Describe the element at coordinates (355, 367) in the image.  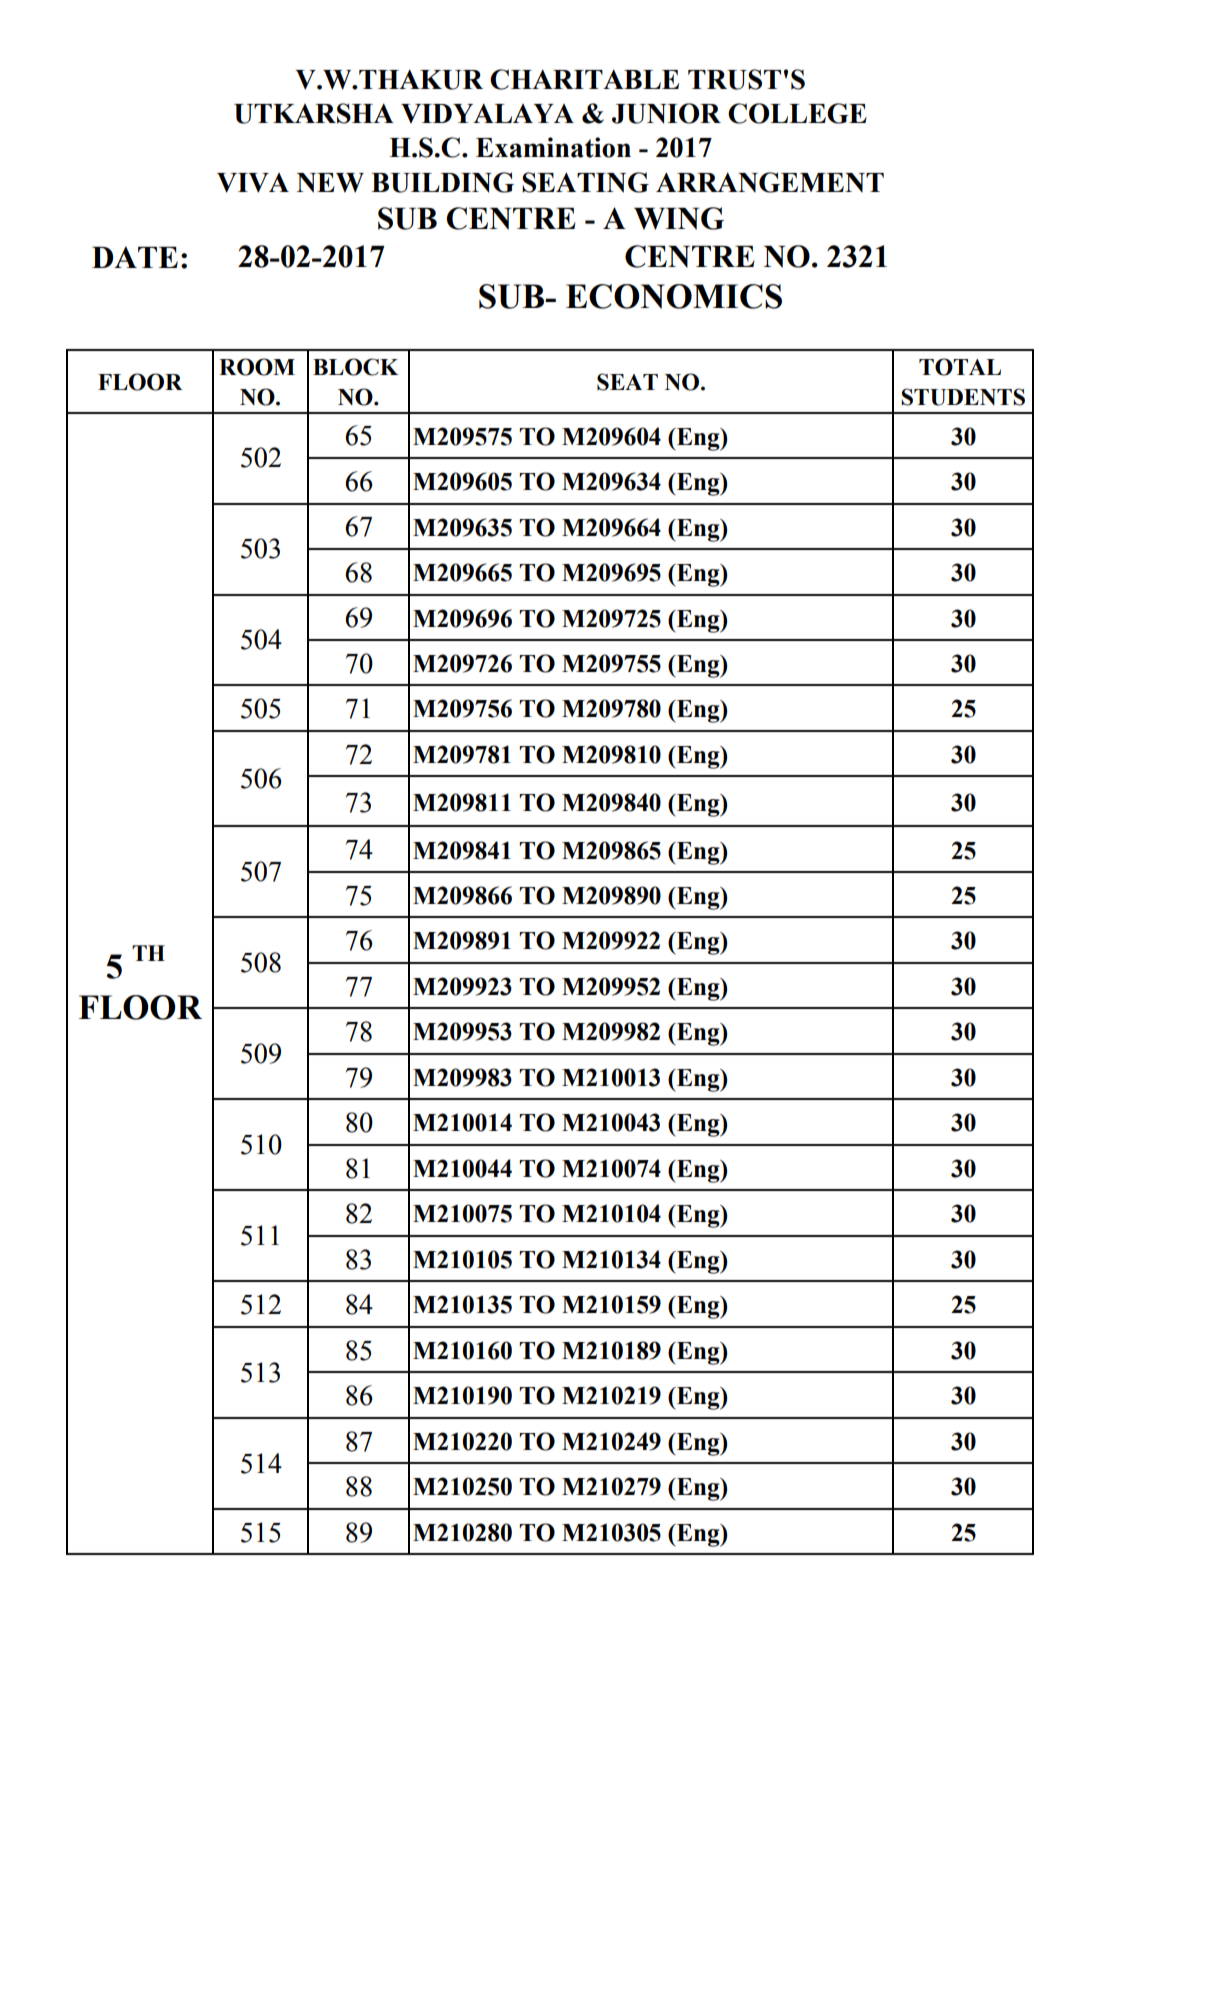
I see `BLOCK` at that location.
